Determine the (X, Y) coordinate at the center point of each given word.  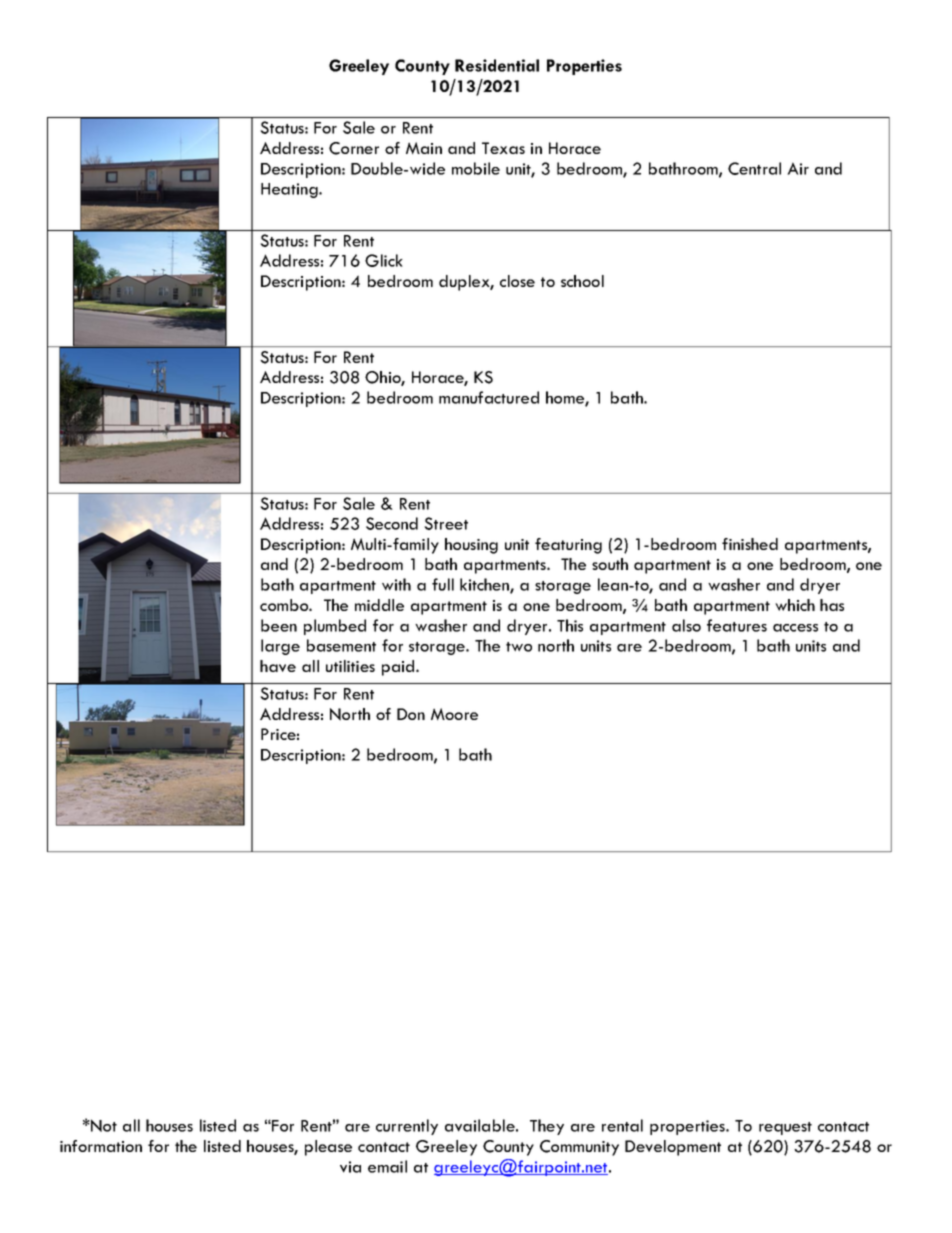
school (582, 281)
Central (754, 168)
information (101, 1146)
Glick (384, 260)
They (547, 1127)
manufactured (489, 397)
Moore (454, 714)
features (737, 625)
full (443, 584)
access (795, 628)
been (279, 625)
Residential (497, 65)
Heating (290, 190)
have (278, 666)
